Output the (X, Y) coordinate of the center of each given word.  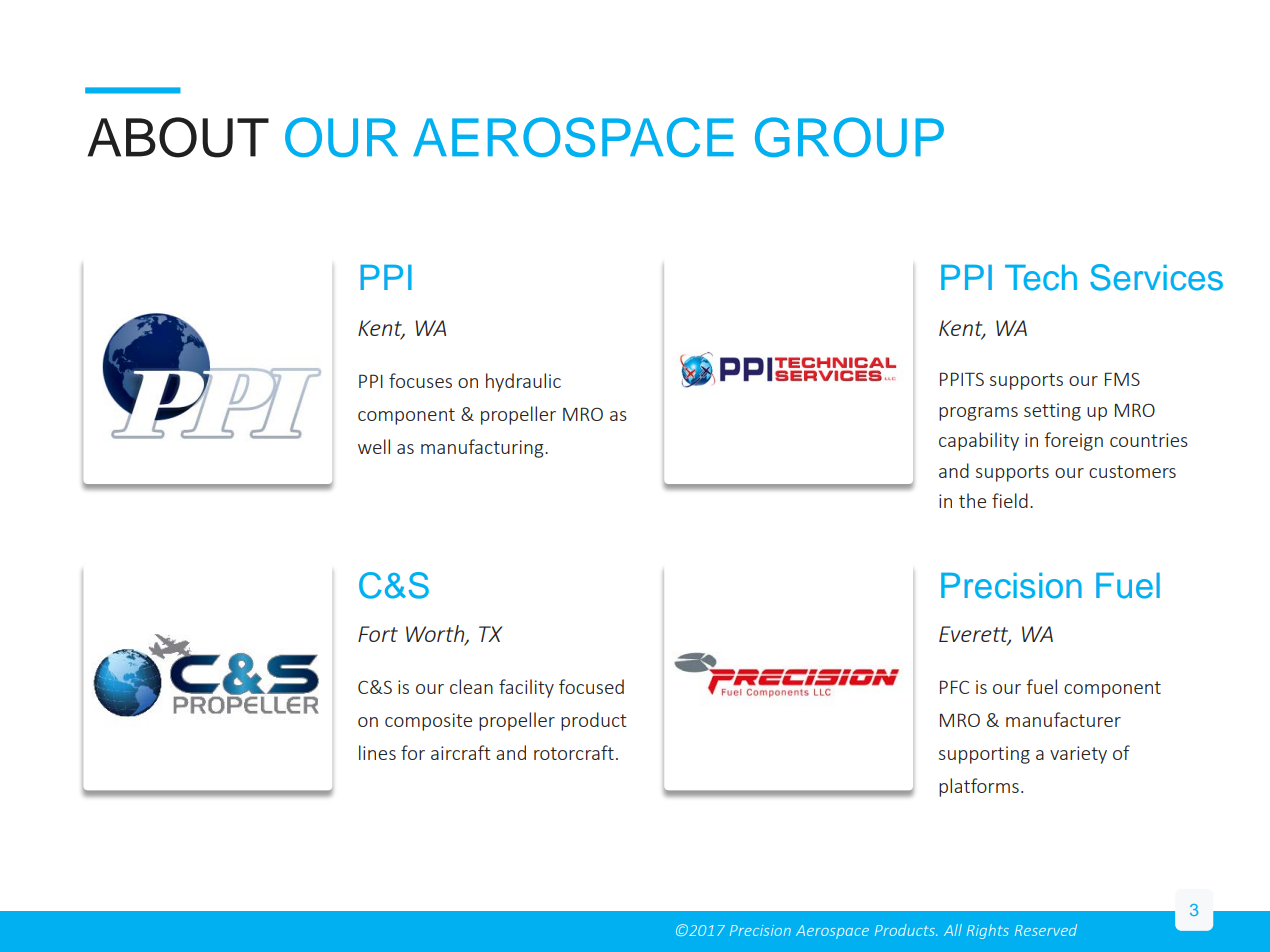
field (1010, 500)
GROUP (849, 137)
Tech (1041, 278)
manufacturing (483, 448)
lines (377, 752)
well (374, 446)
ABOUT (178, 137)
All (953, 930)
